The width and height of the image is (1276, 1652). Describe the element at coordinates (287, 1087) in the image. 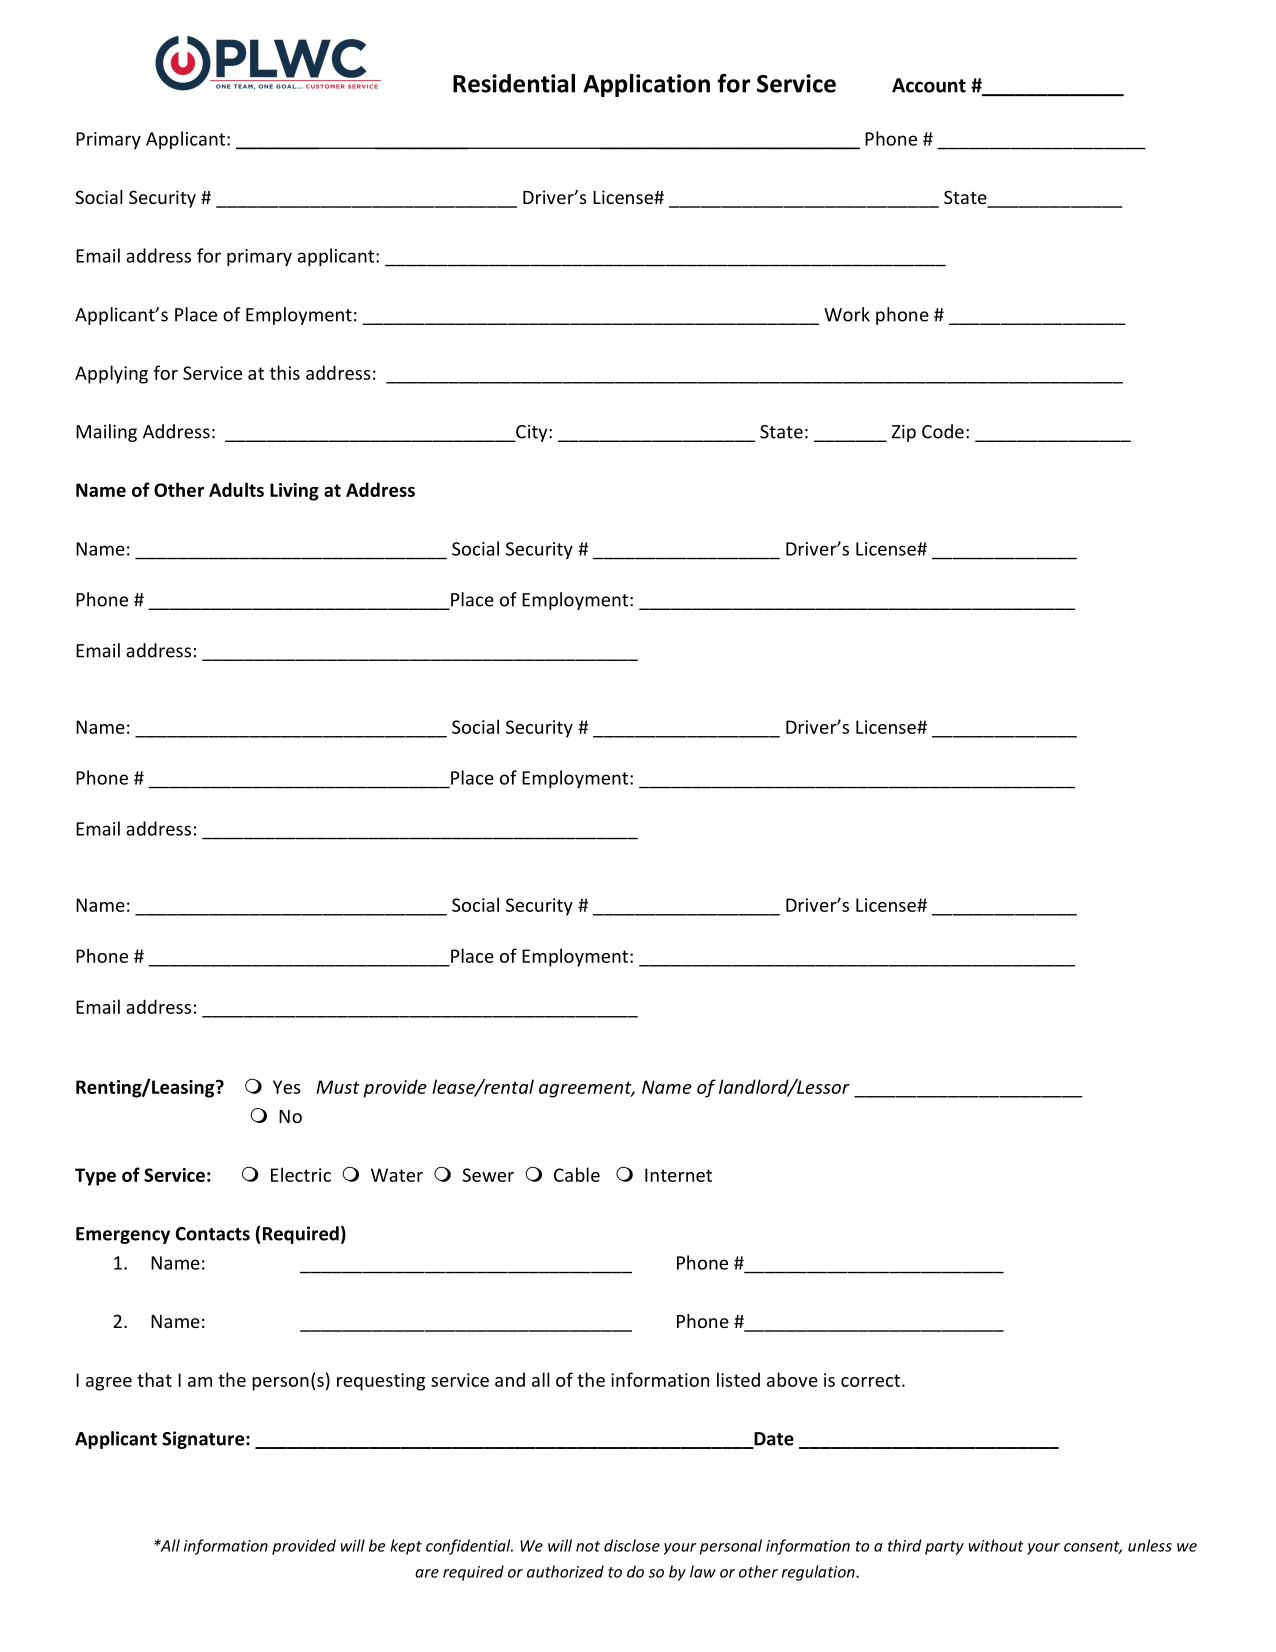

I see `Yes` at that location.
